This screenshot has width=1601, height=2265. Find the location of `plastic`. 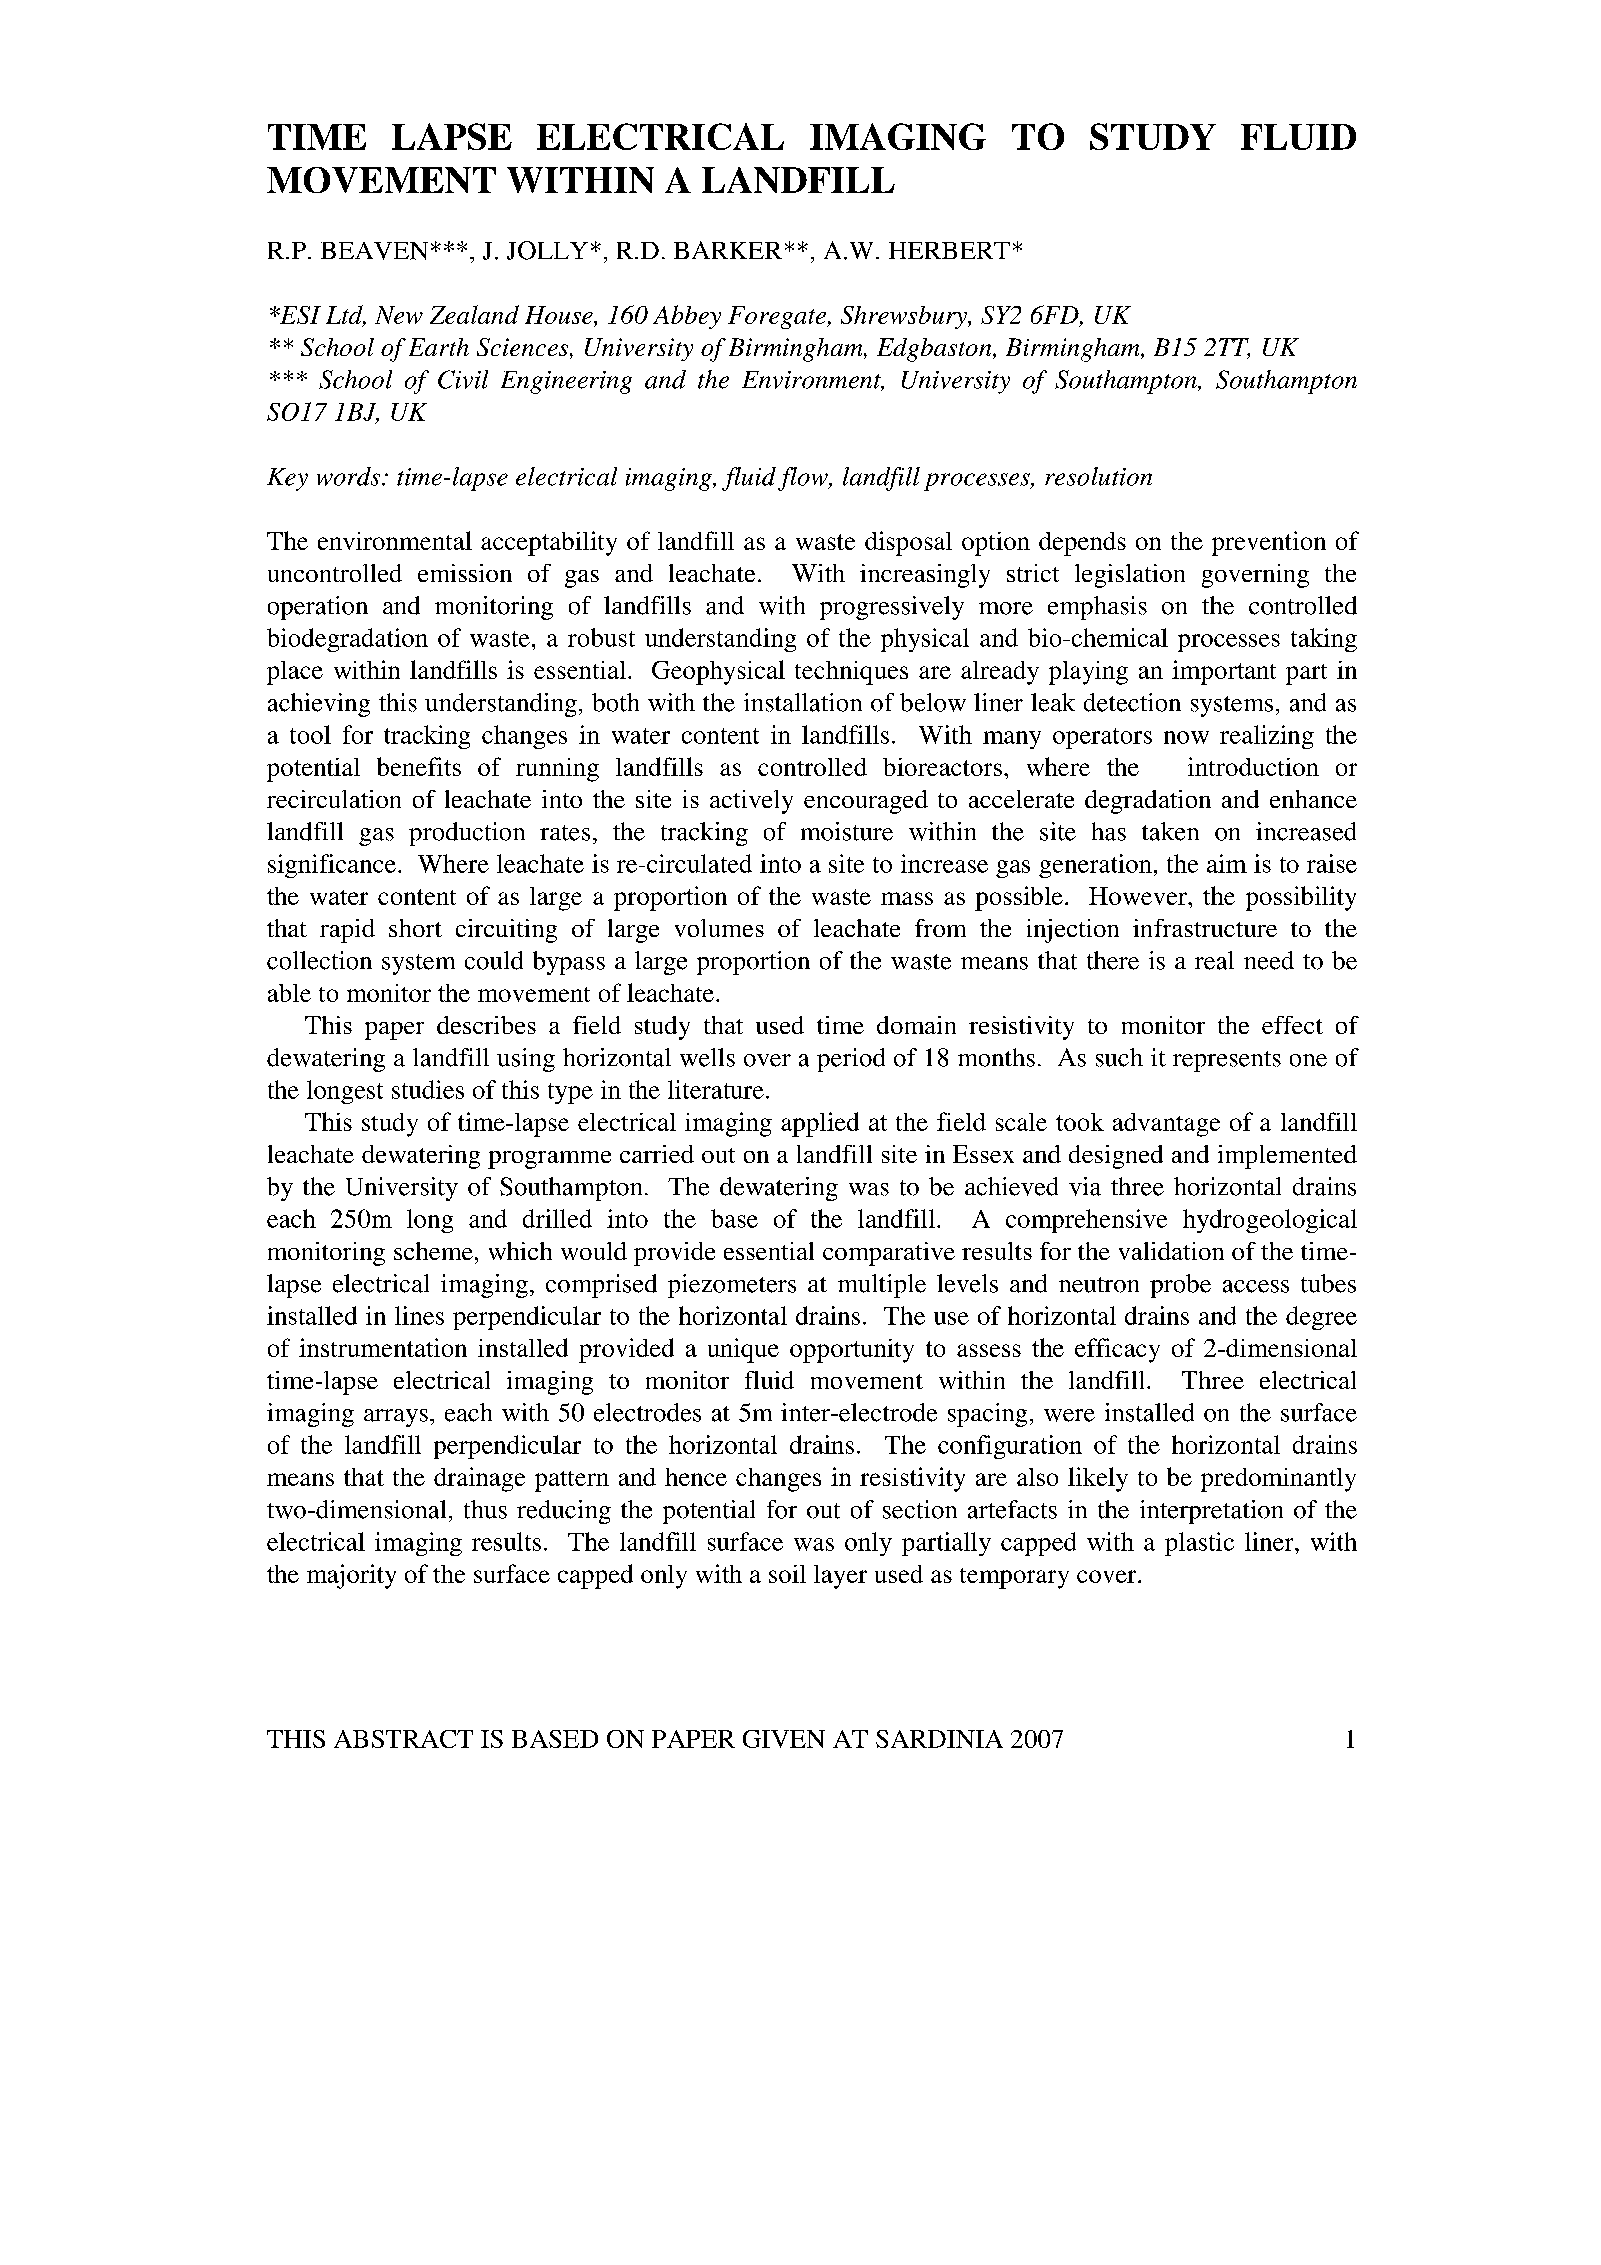

plastic is located at coordinates (1199, 1544).
